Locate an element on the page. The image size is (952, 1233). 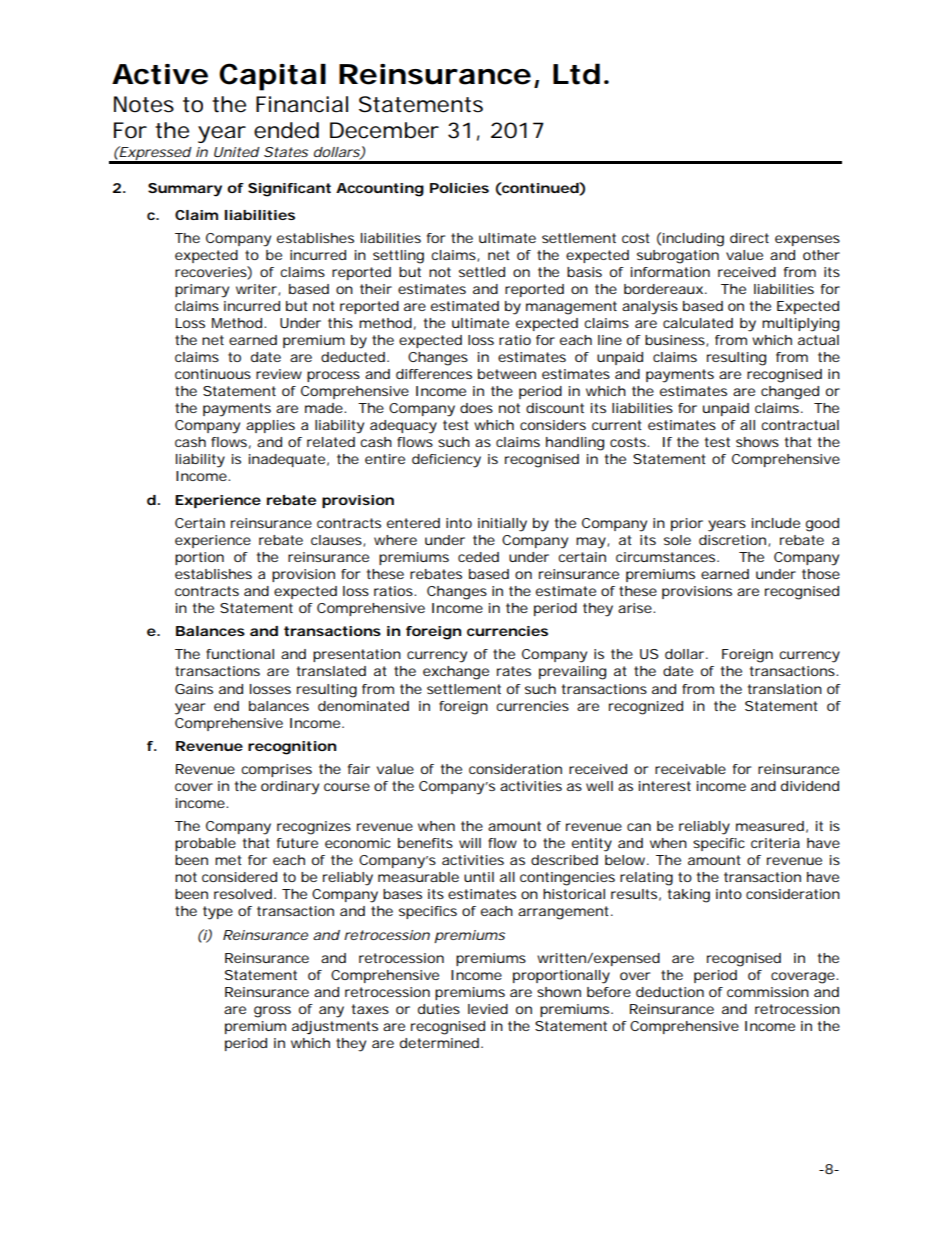
December is located at coordinates (384, 130).
